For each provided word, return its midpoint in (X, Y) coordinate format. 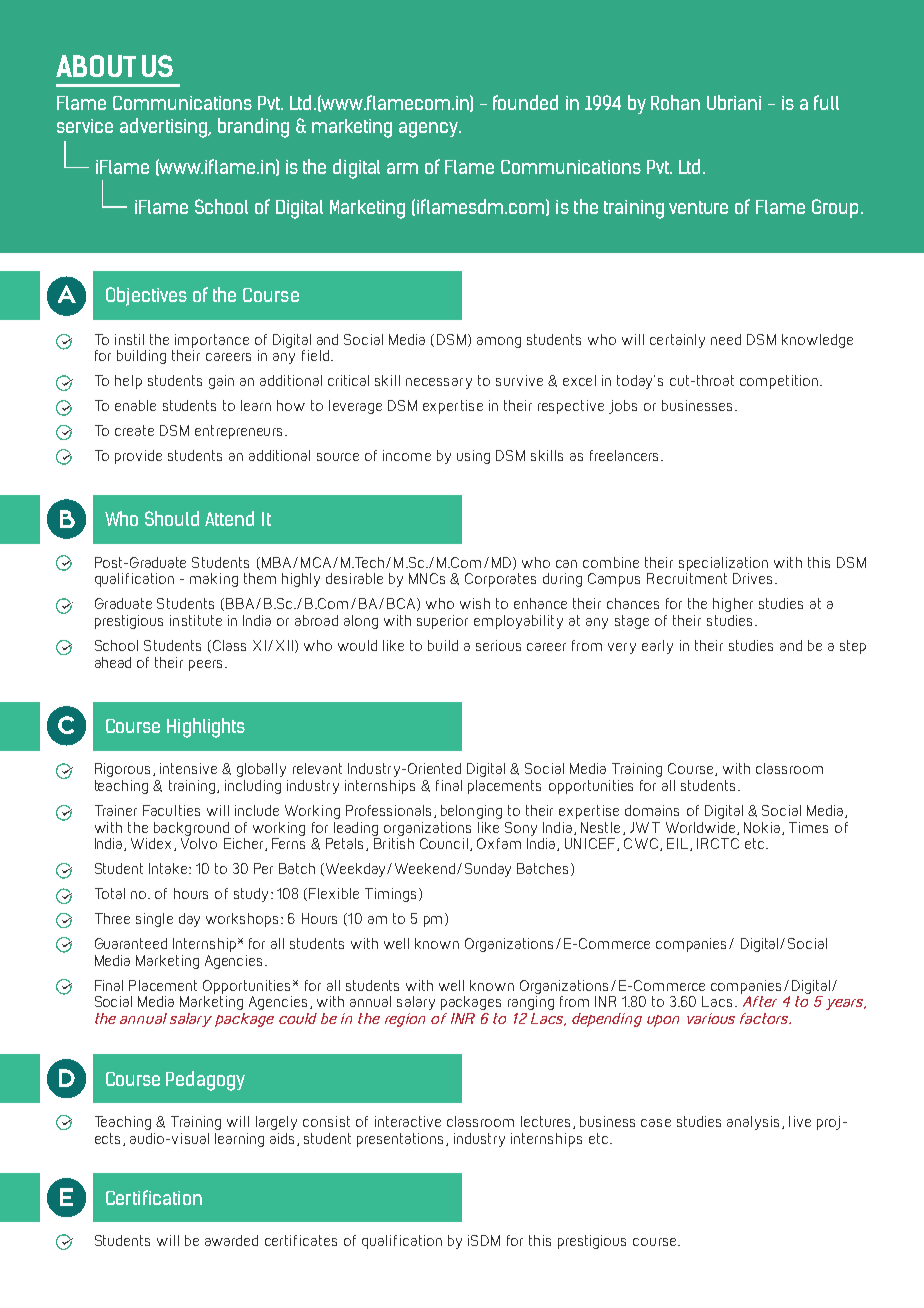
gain (221, 382)
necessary (439, 383)
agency (430, 130)
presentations (402, 1140)
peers (207, 665)
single (154, 920)
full (826, 102)
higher (733, 605)
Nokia (763, 828)
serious (498, 645)
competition (780, 382)
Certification (154, 1197)
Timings (392, 895)
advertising (165, 128)
